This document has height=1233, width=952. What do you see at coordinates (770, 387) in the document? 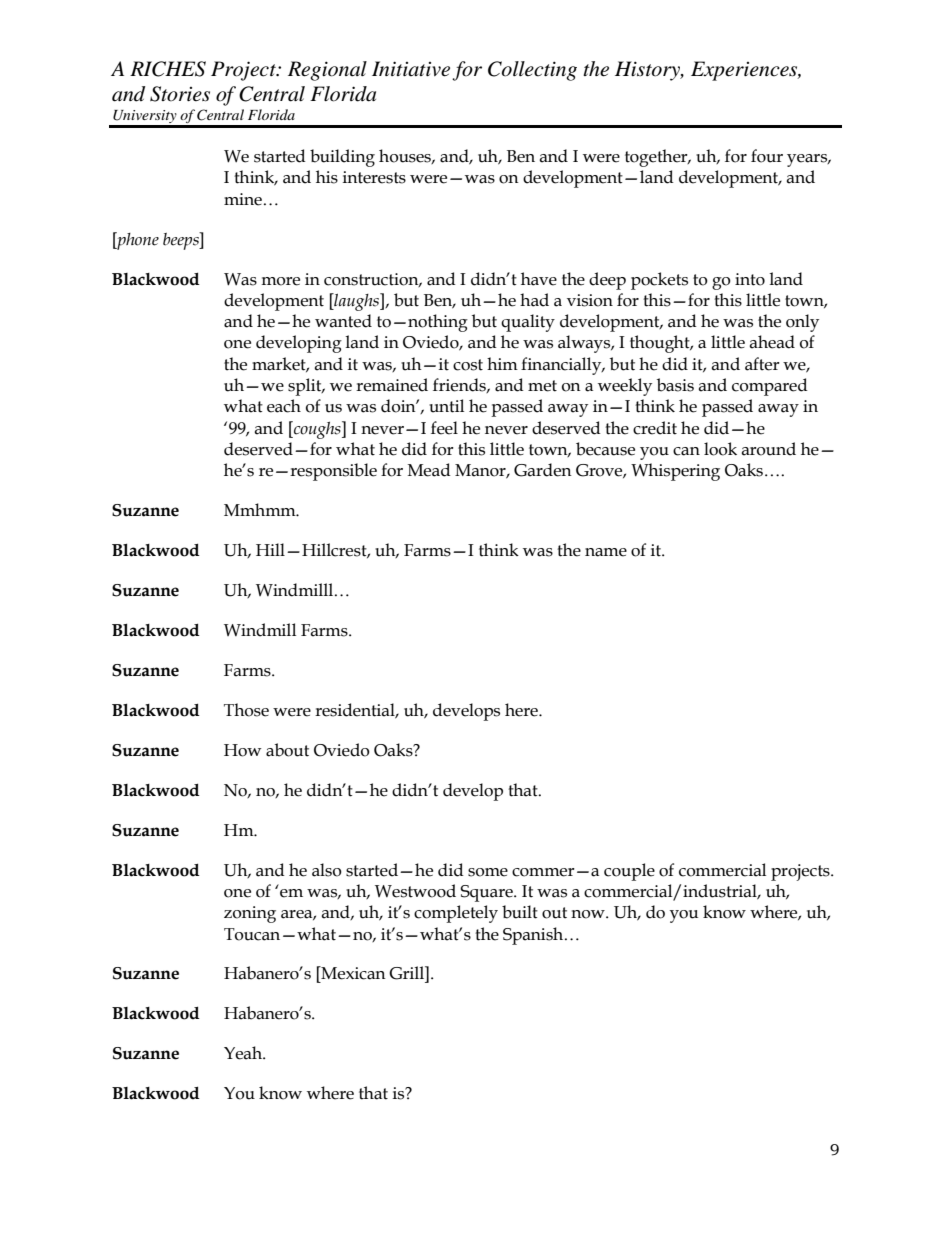
I see `compared` at bounding box center [770, 387].
